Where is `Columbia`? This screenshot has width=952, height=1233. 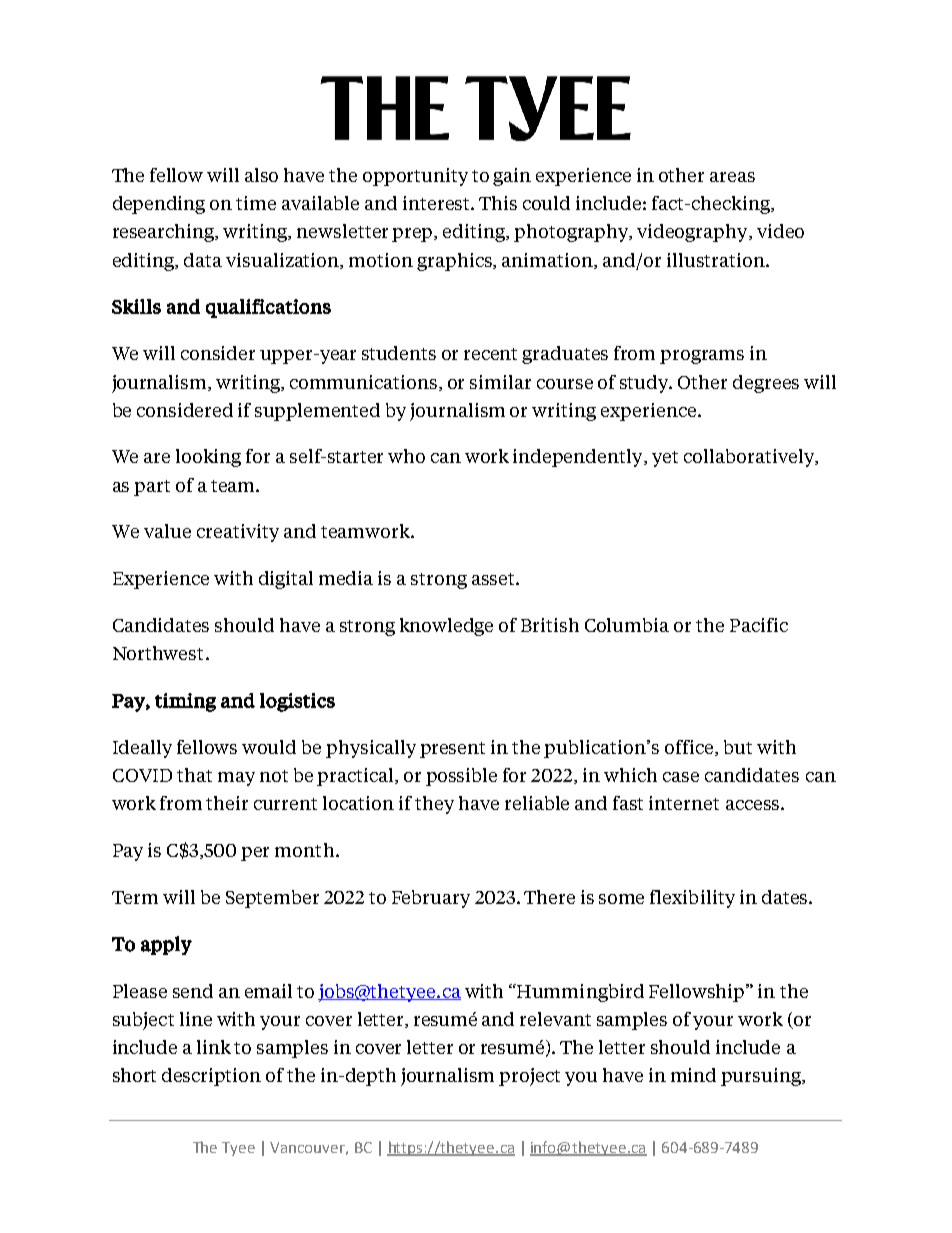 Columbia is located at coordinates (627, 625).
